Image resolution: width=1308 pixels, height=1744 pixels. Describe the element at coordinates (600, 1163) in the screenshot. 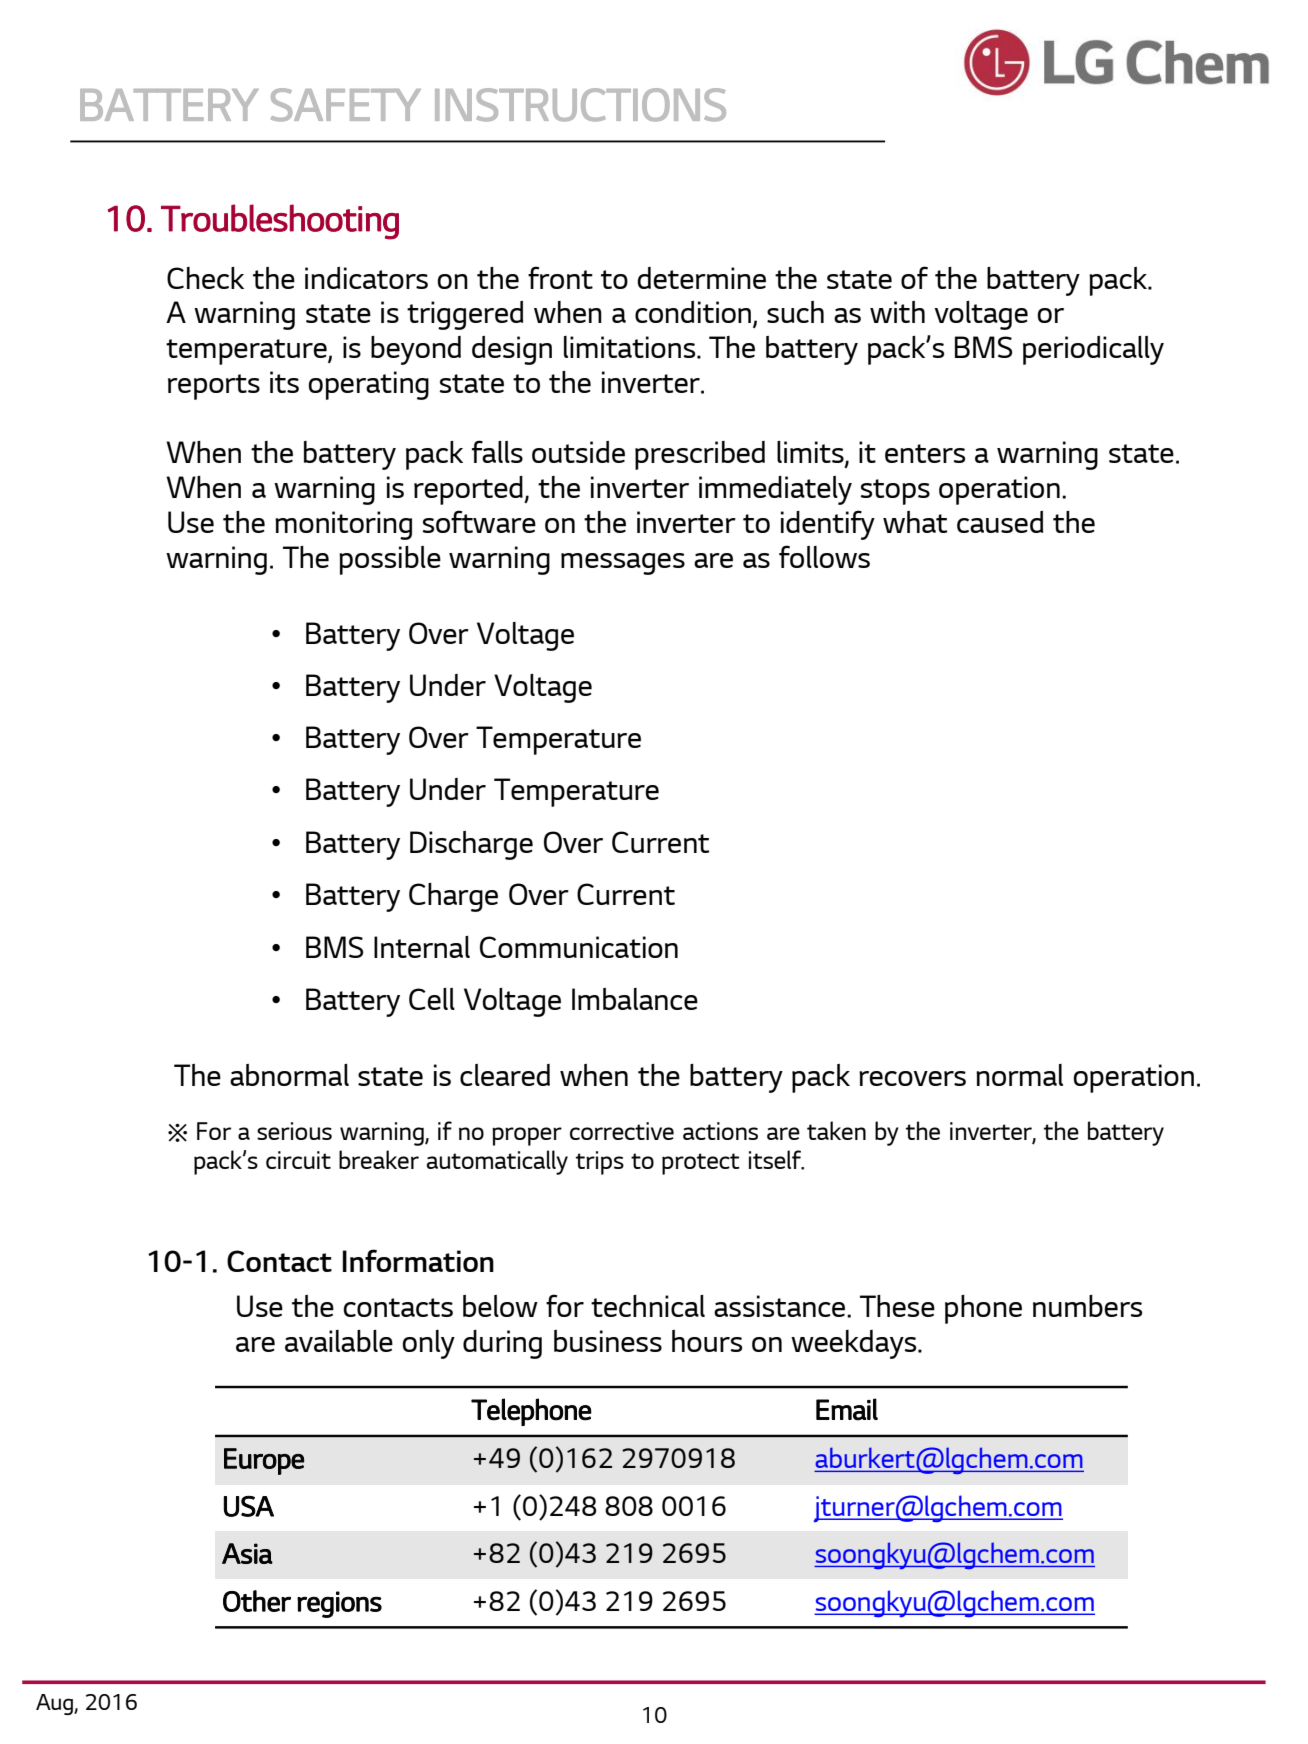

I see `trips` at that location.
